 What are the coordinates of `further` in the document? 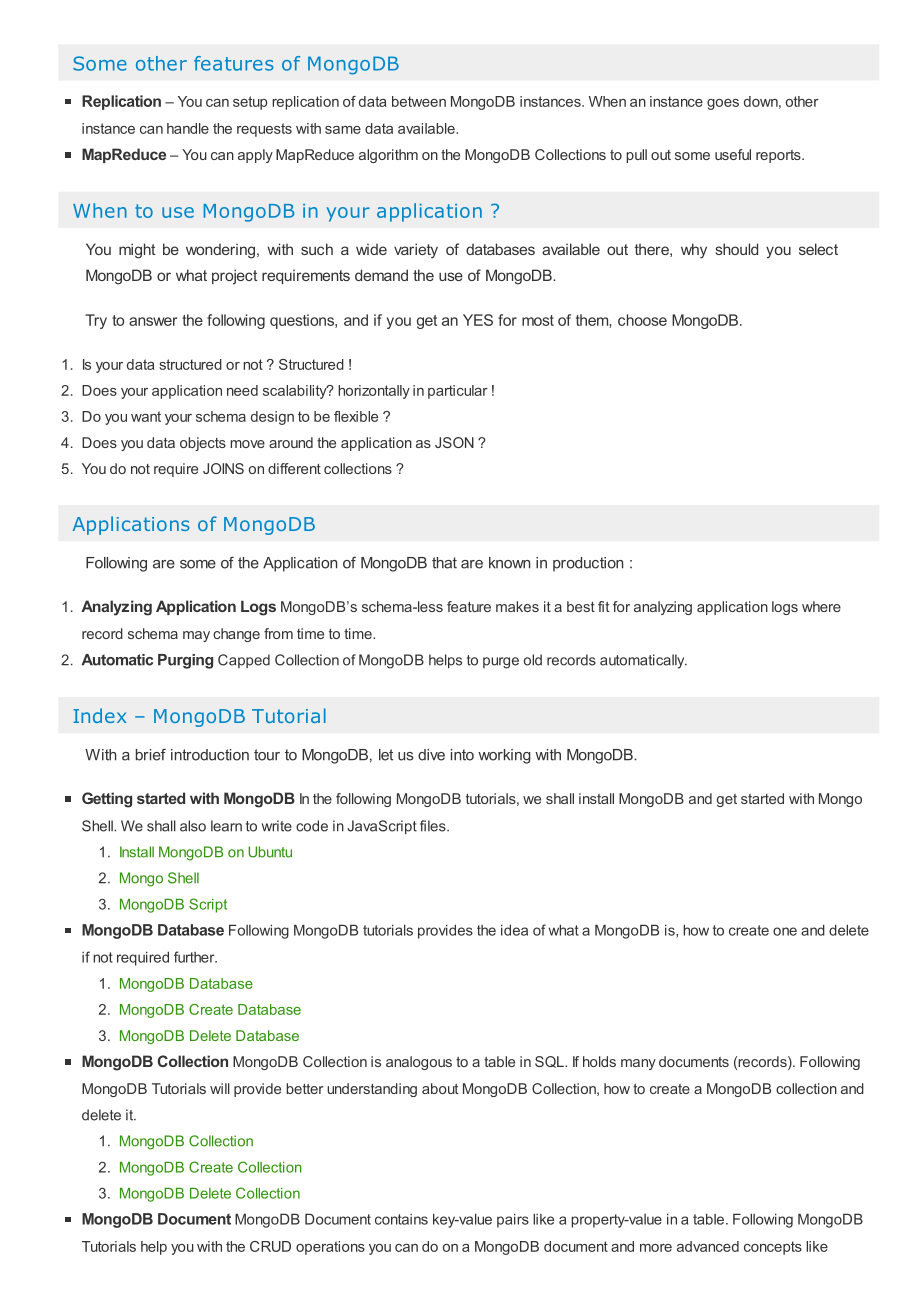 It's located at (195, 957).
